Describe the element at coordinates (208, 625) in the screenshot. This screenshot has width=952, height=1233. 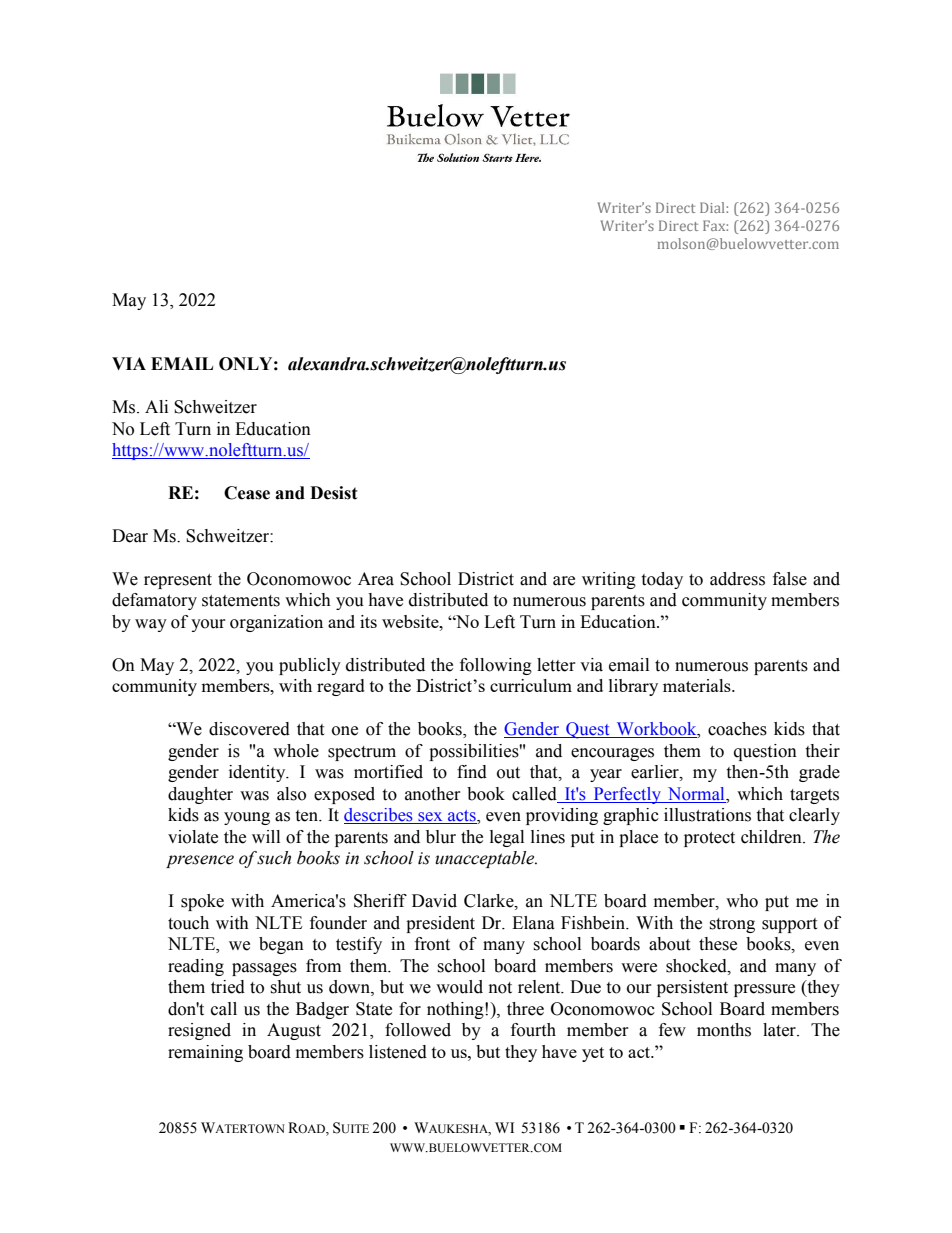
I see `your` at that location.
